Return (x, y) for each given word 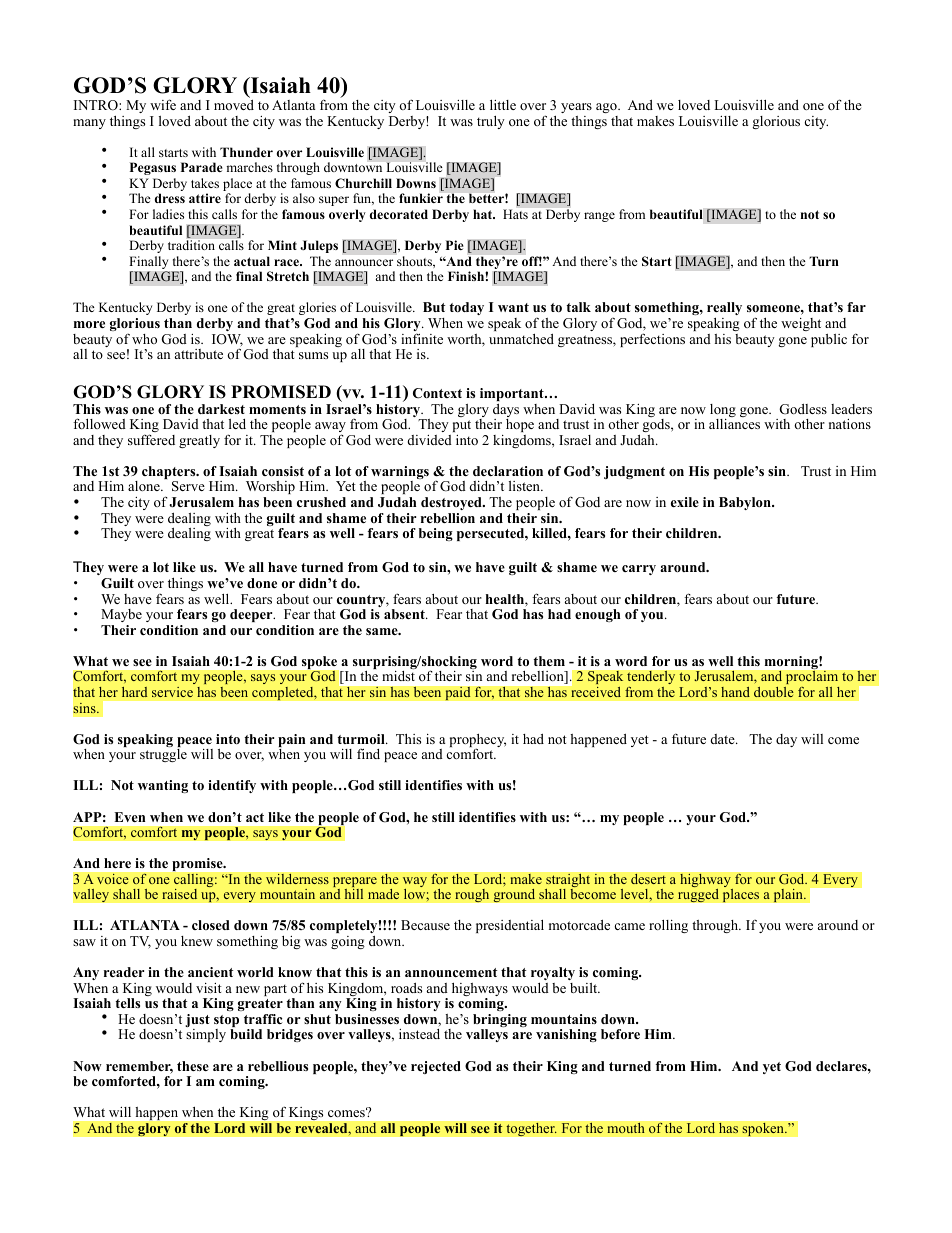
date (724, 739)
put (462, 426)
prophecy (478, 742)
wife (163, 104)
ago (607, 108)
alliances (734, 424)
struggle (163, 755)
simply (206, 1035)
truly (491, 122)
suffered (151, 439)
